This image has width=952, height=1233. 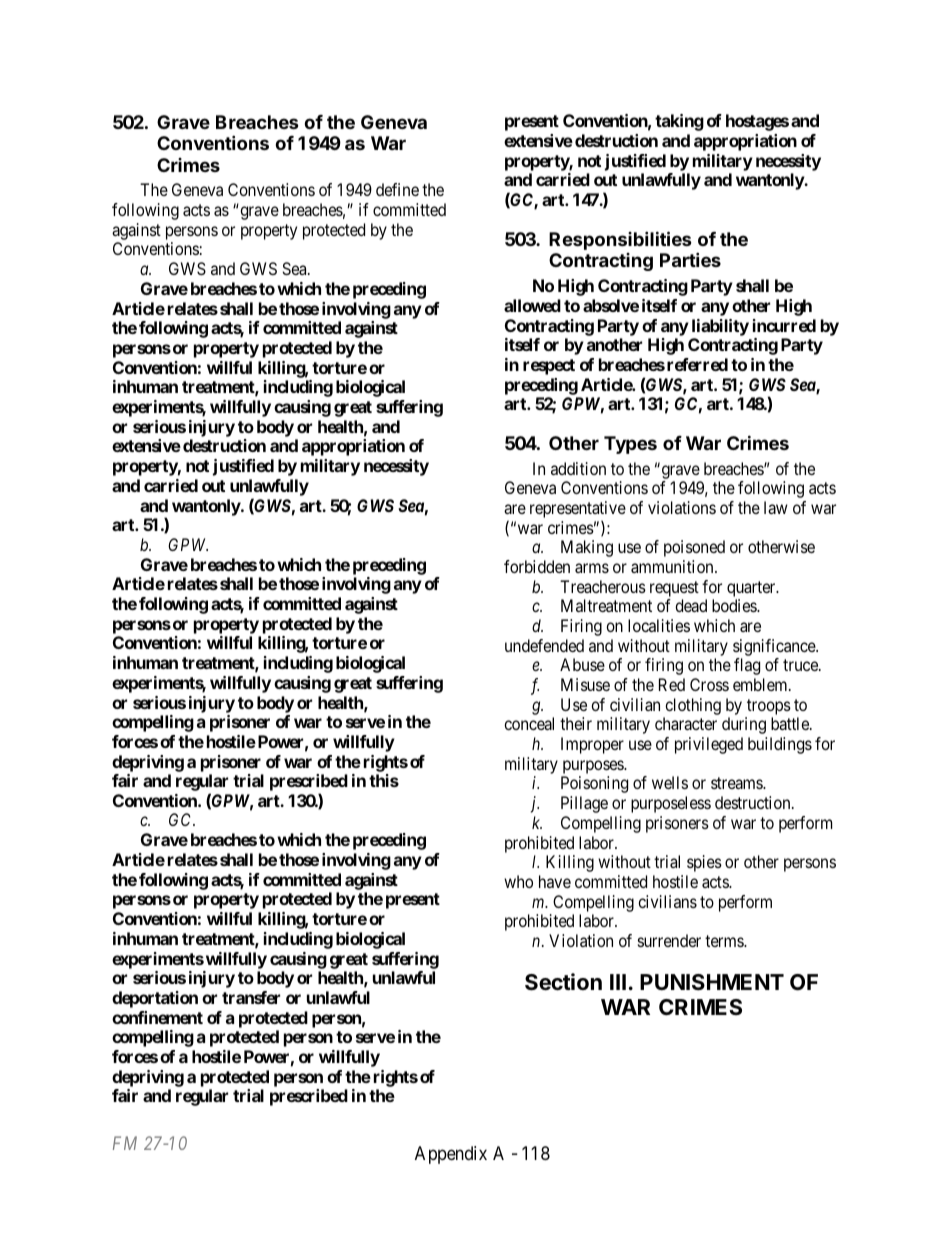 What do you see at coordinates (157, 1017) in the image?
I see `confinement` at bounding box center [157, 1017].
